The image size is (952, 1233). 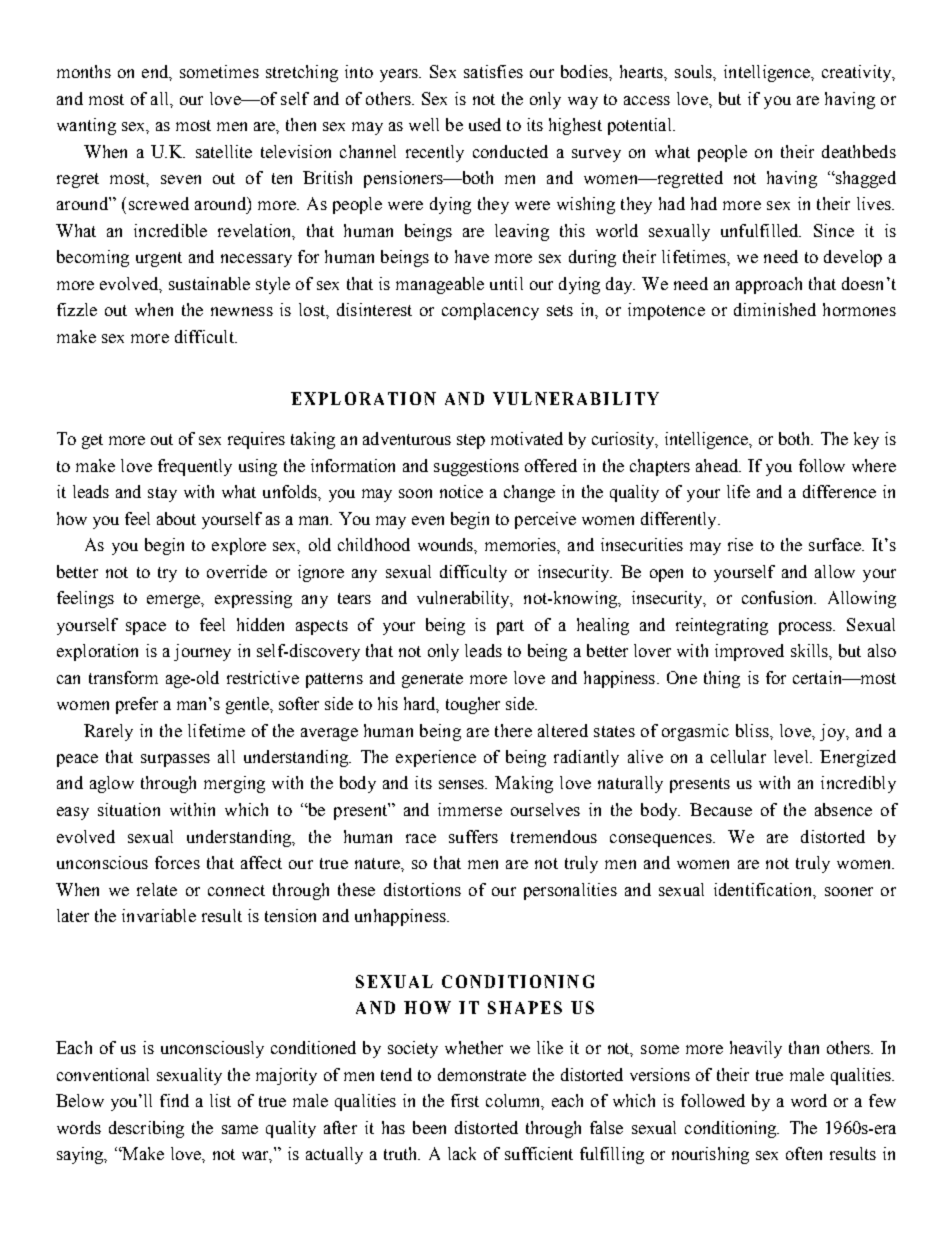 What do you see at coordinates (858, 73) in the screenshot?
I see `creativity` at bounding box center [858, 73].
